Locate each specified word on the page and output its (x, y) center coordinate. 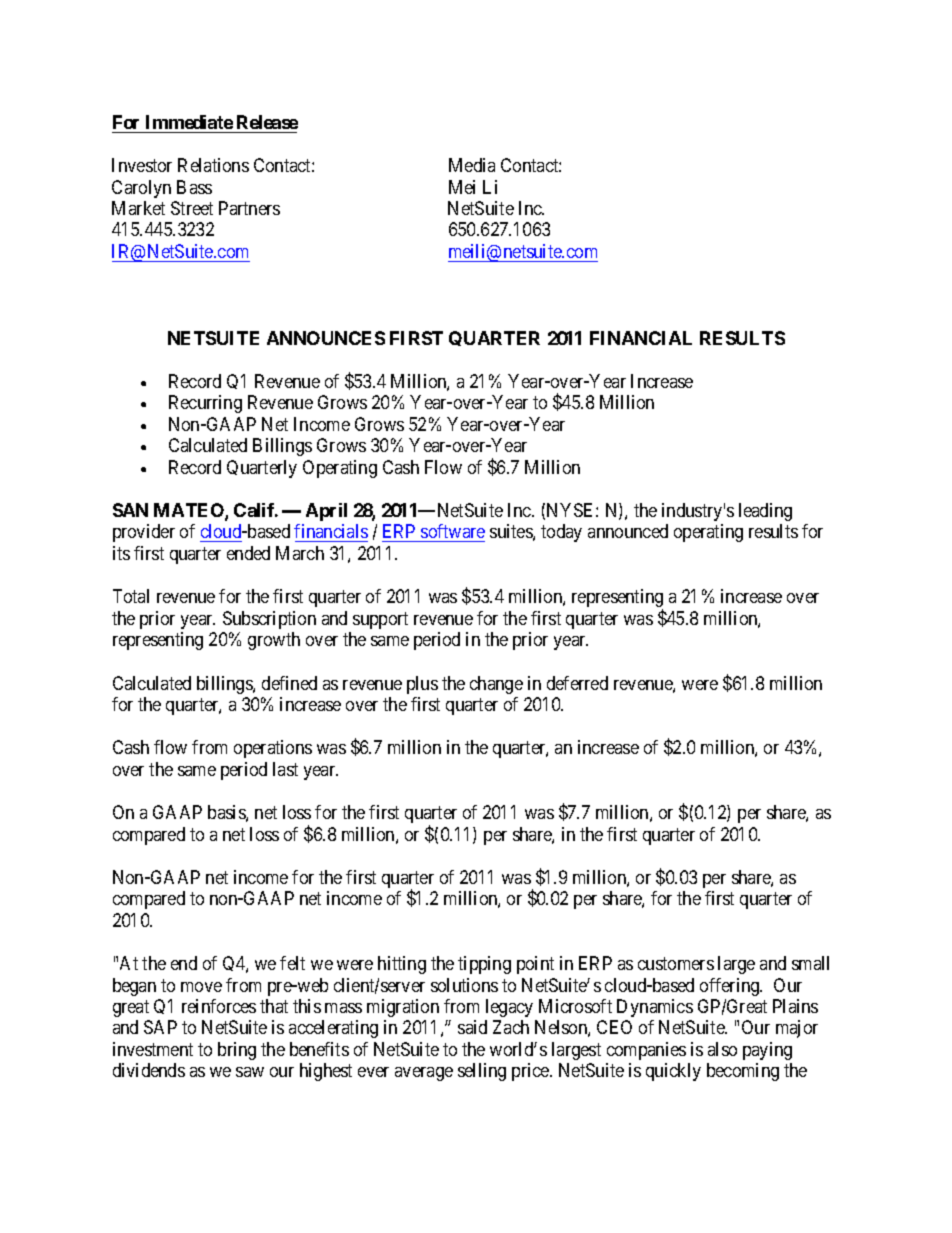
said (472, 1027)
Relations (213, 165)
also (722, 1049)
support (380, 620)
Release (267, 122)
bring (237, 1051)
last (285, 769)
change (496, 685)
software (452, 533)
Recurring (205, 404)
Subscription (269, 620)
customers (676, 963)
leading (765, 512)
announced (628, 531)
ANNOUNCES (326, 338)
